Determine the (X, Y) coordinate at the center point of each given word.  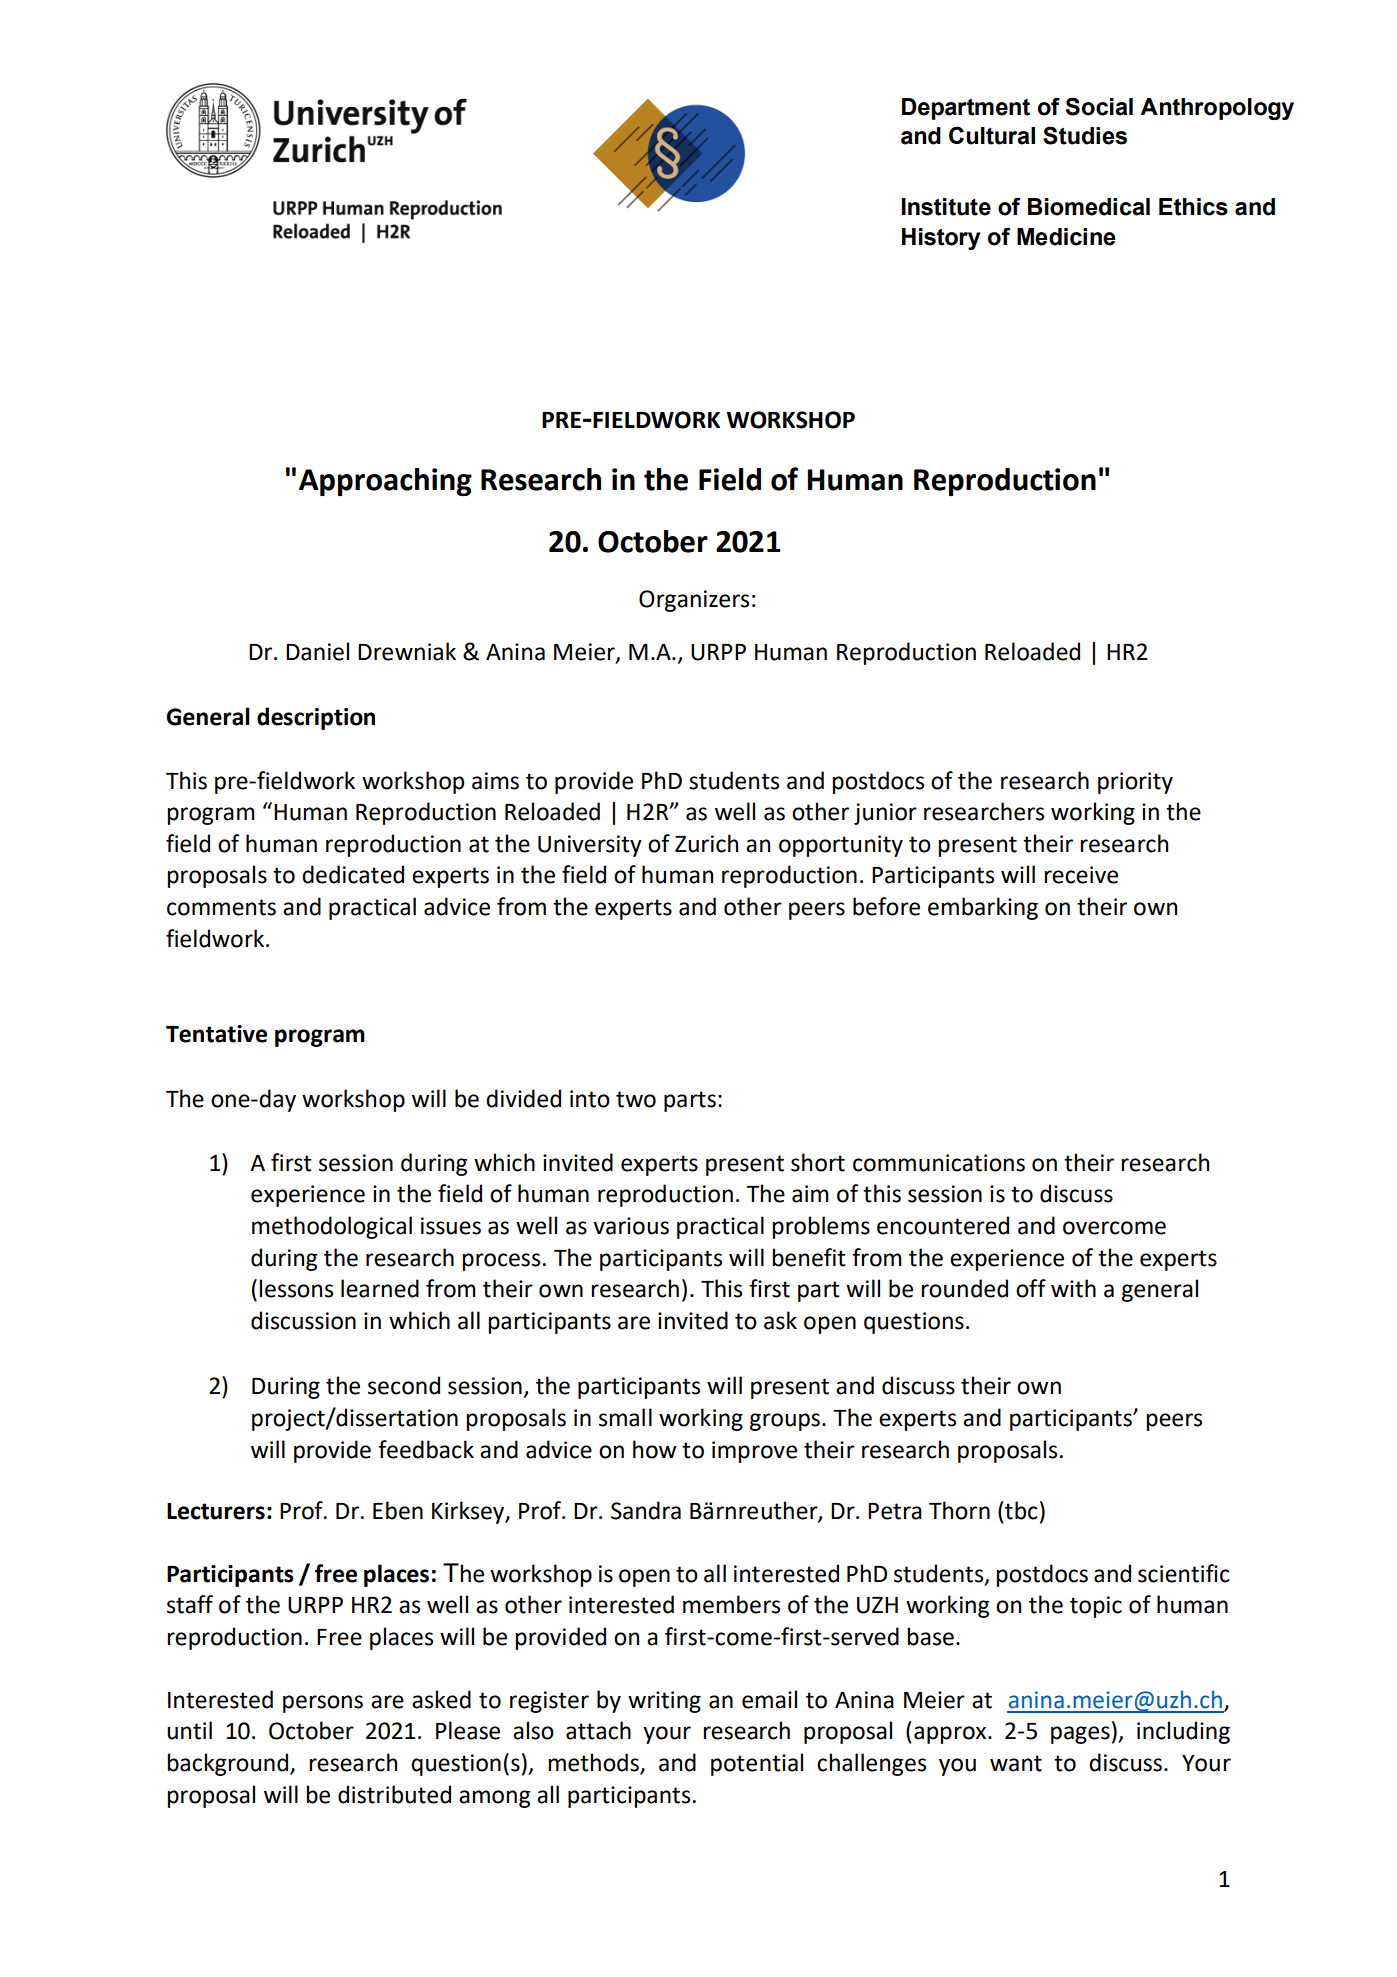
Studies (1085, 135)
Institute (946, 207)
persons (323, 1704)
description (316, 718)
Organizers (694, 601)
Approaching (385, 482)
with (1073, 1288)
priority (1135, 783)
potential (757, 1764)
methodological (332, 1227)
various (631, 1226)
